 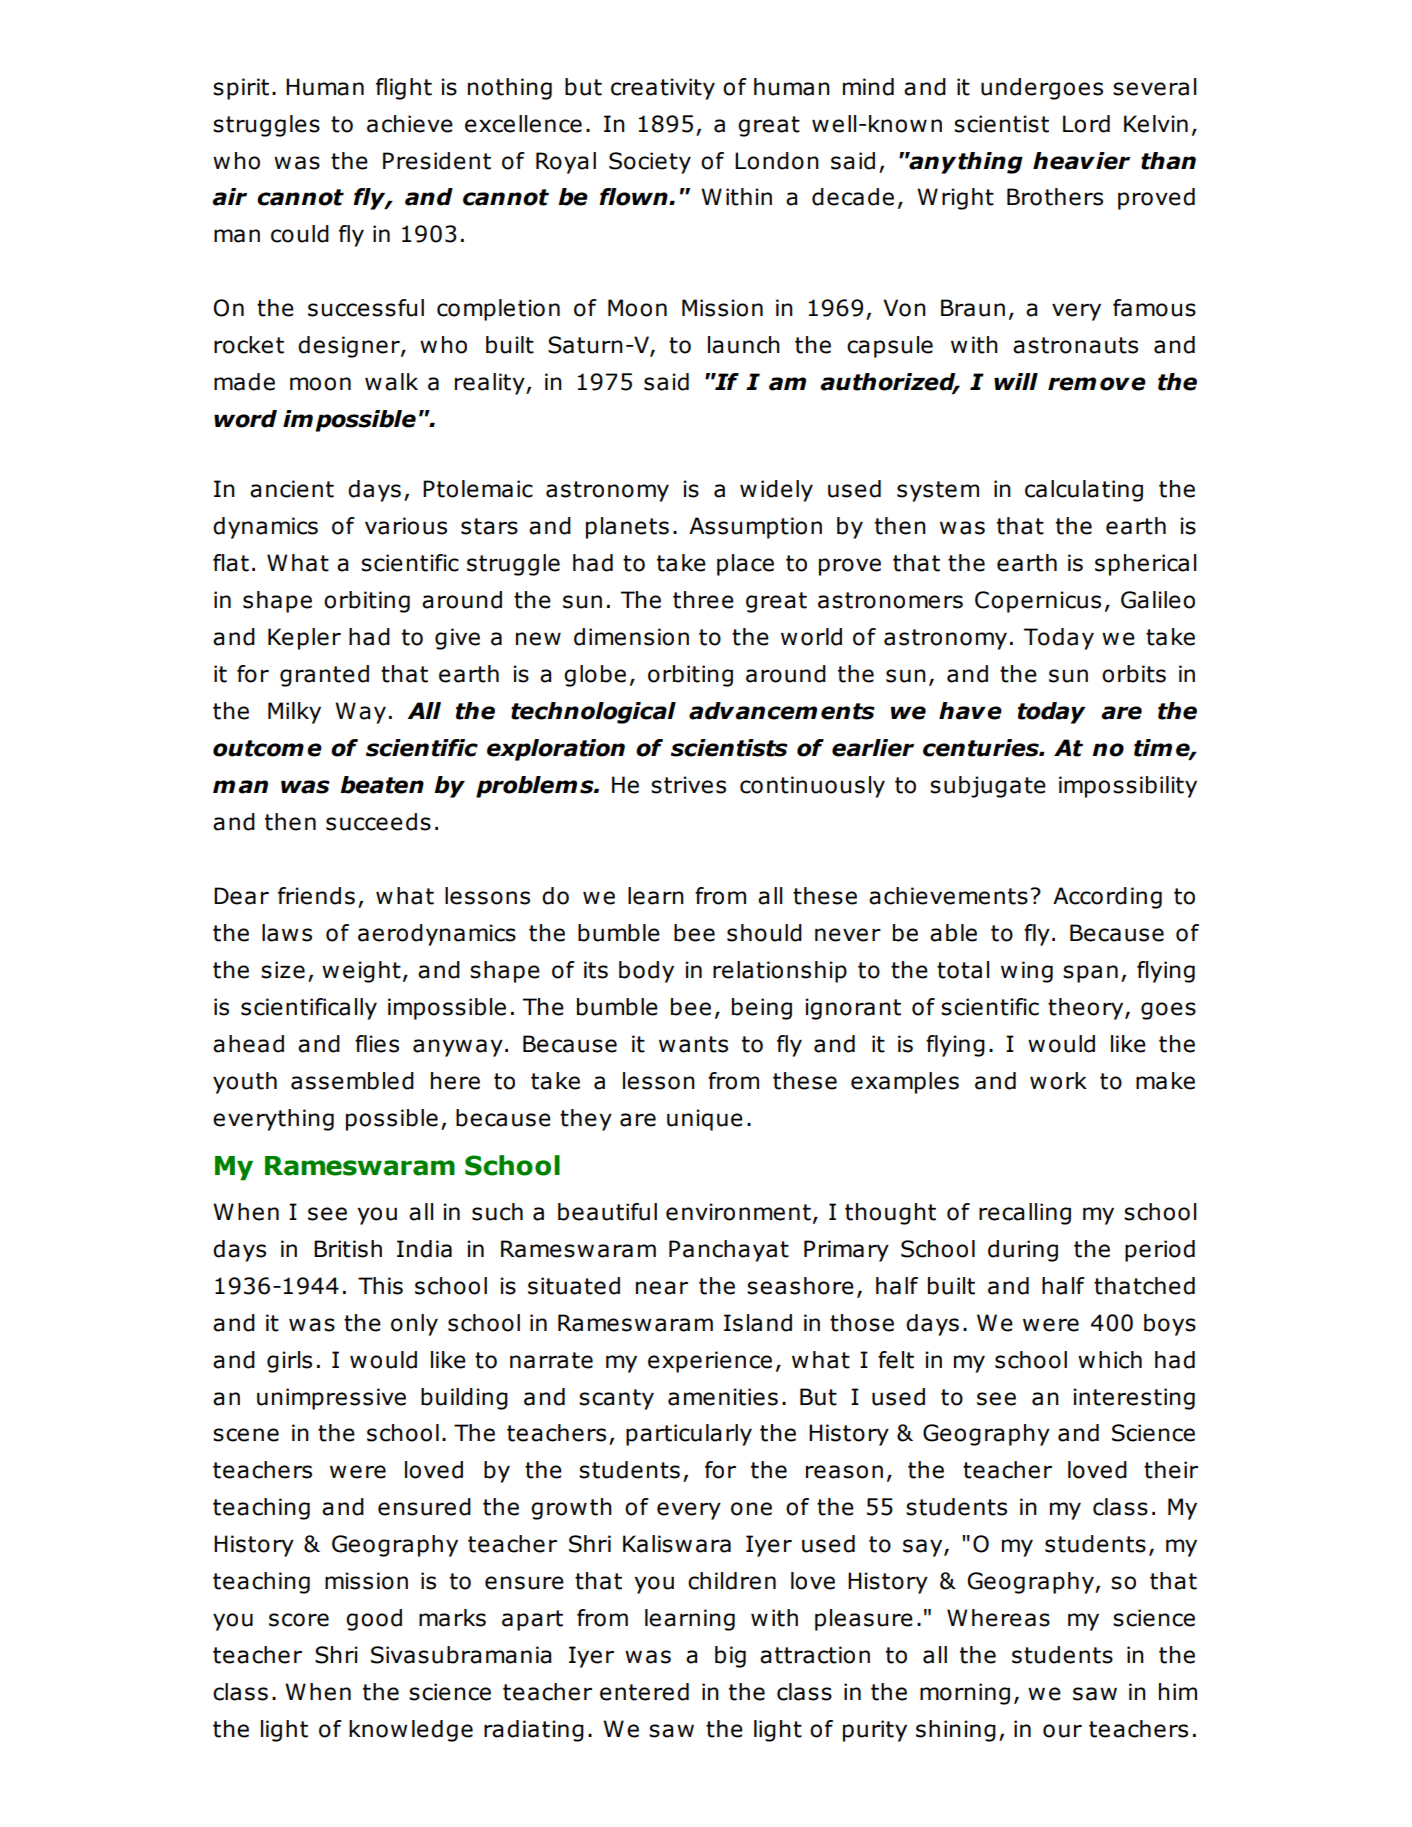 What do you see at coordinates (650, 163) in the image?
I see `Society` at bounding box center [650, 163].
